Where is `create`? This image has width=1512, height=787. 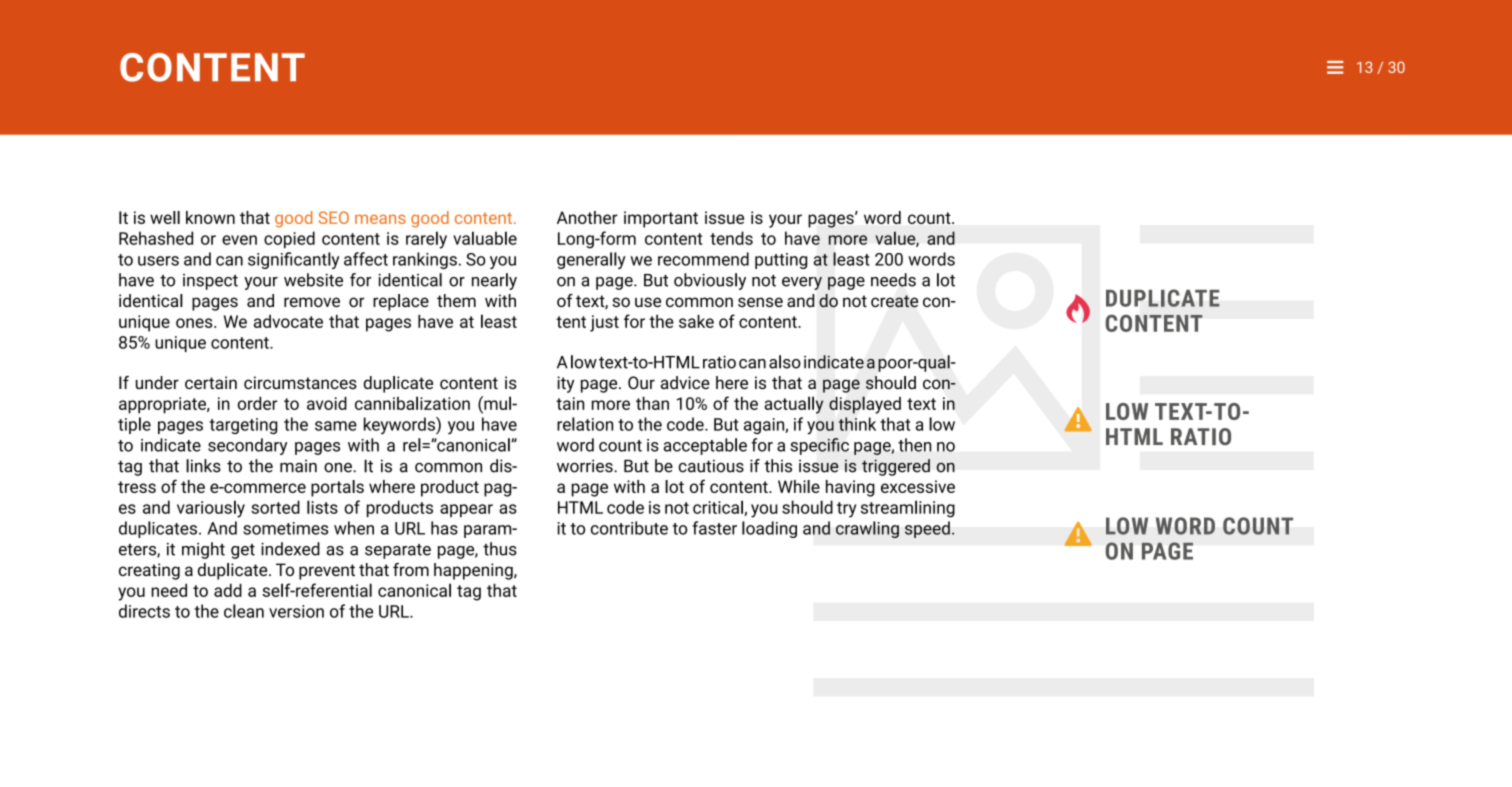
create is located at coordinates (894, 301).
